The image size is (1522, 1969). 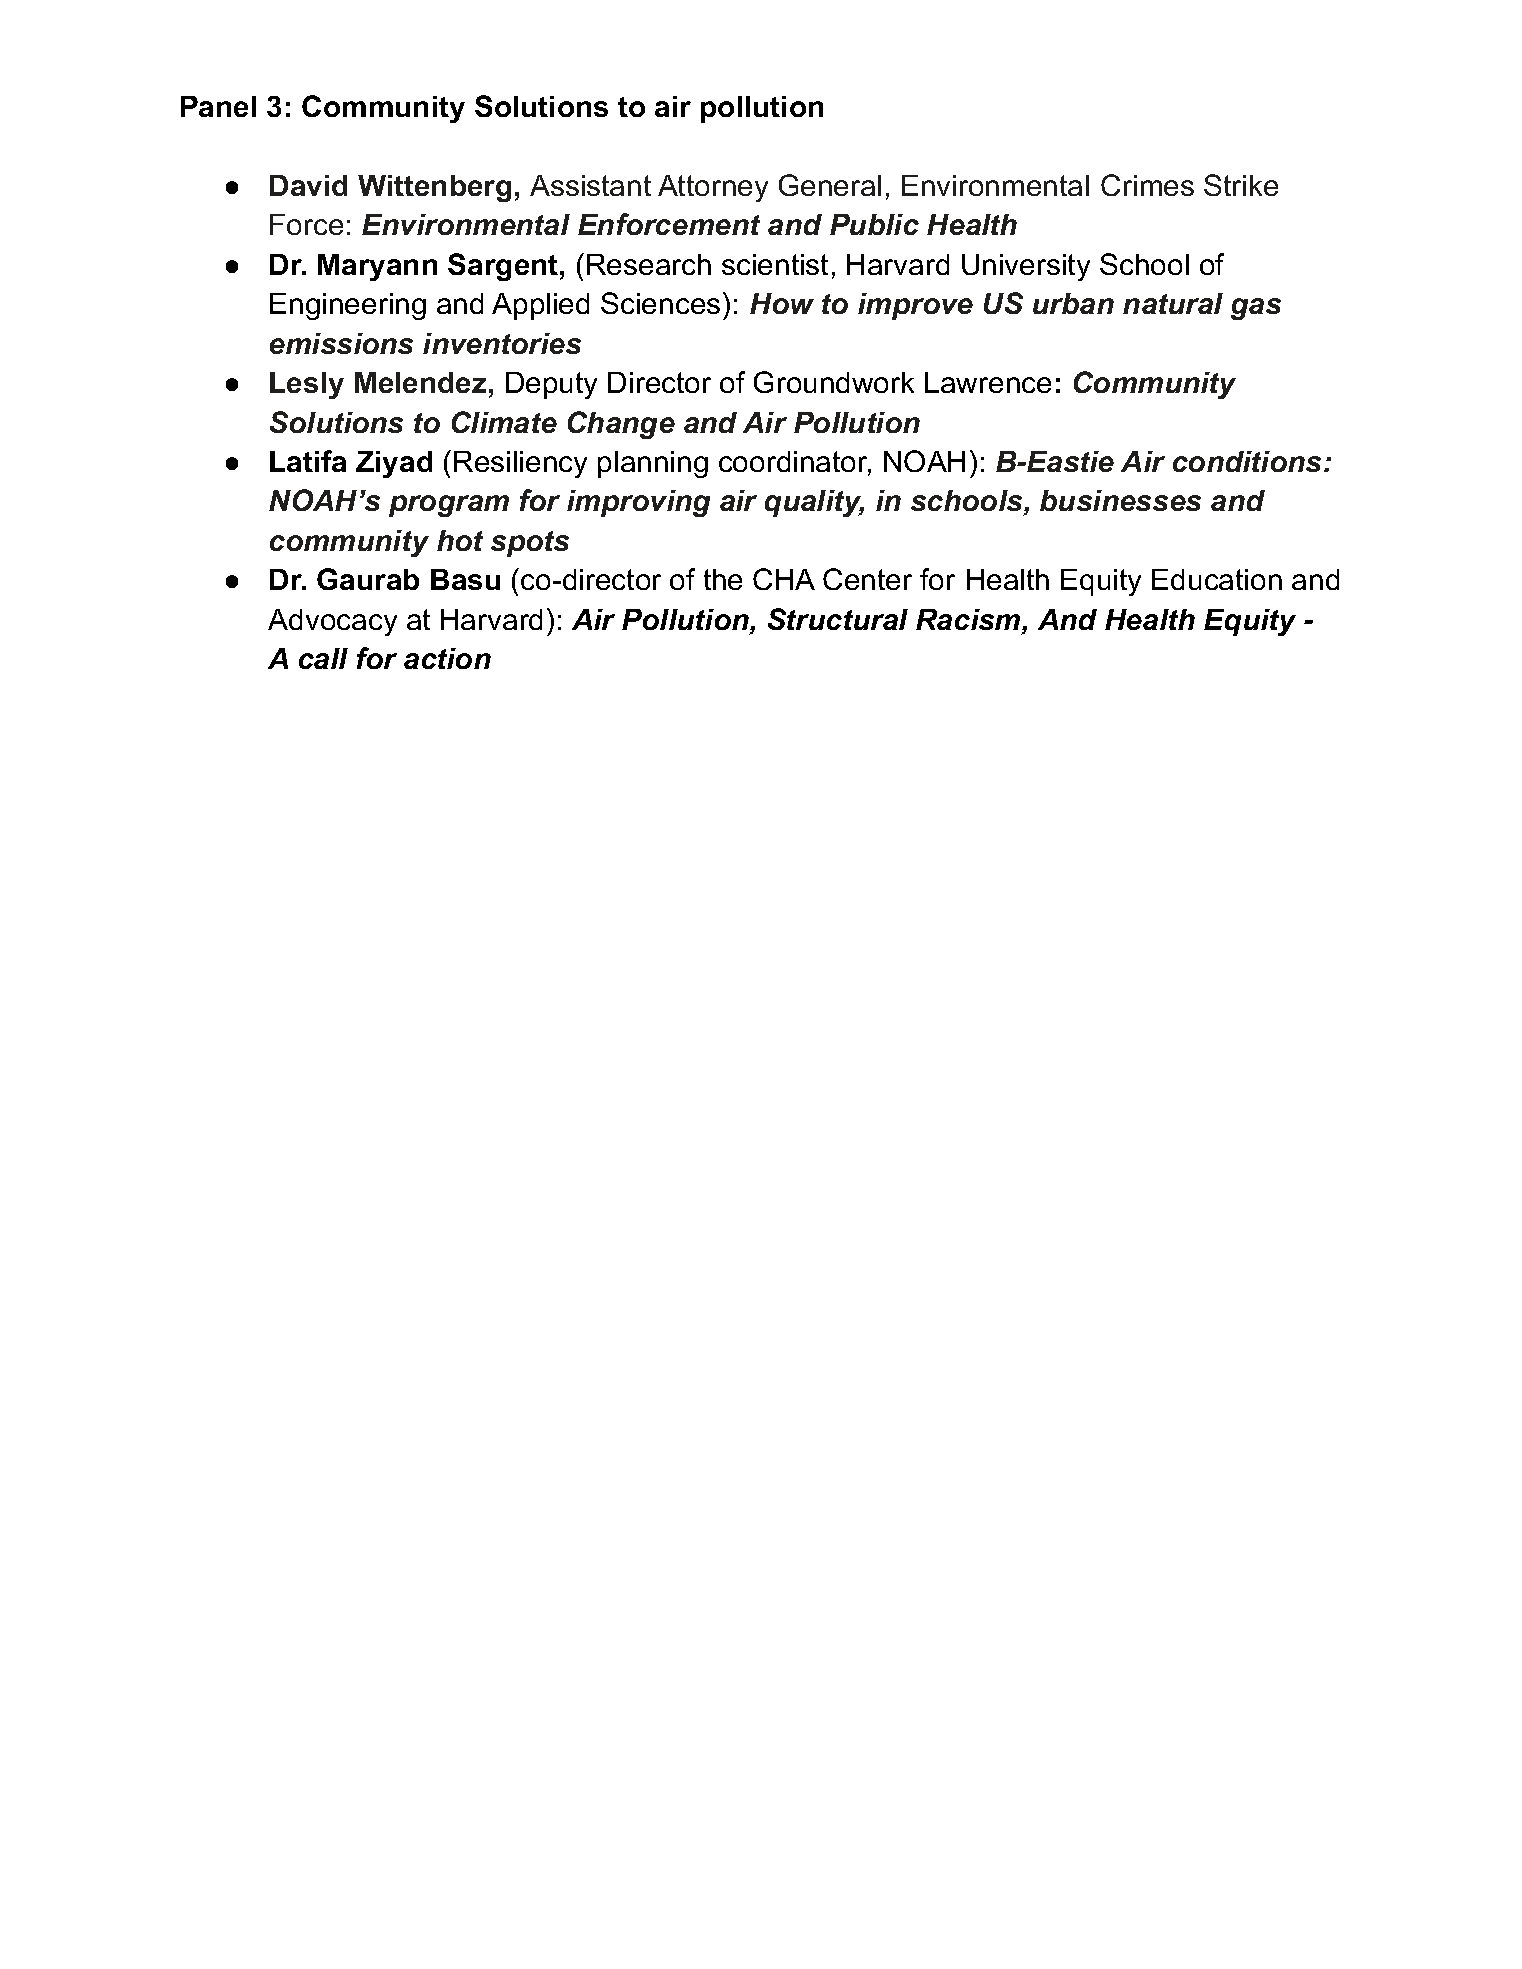 What do you see at coordinates (348, 306) in the screenshot?
I see `Engineering` at bounding box center [348, 306].
